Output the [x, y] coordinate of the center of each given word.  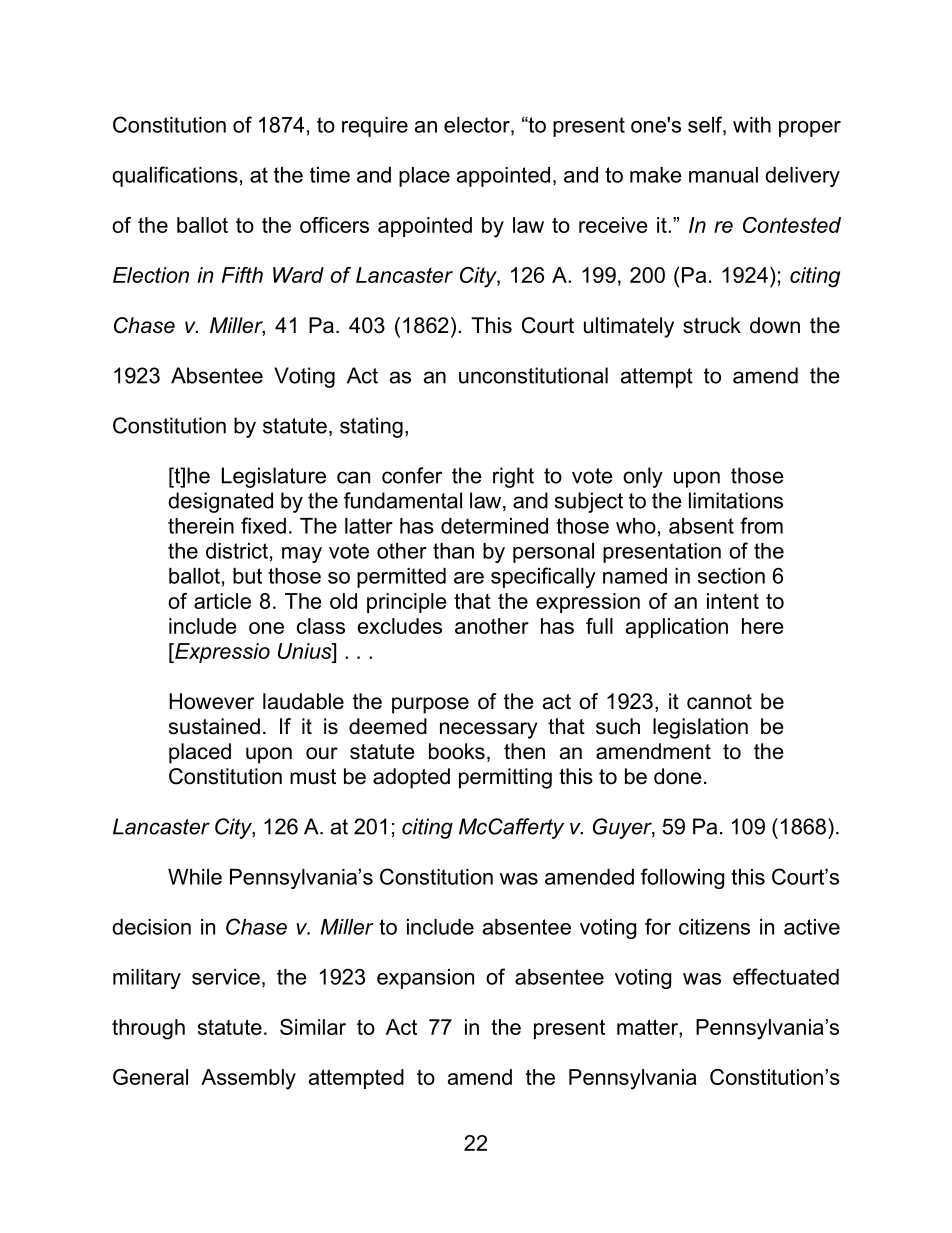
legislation [700, 728]
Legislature [274, 477]
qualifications [175, 176]
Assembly [248, 1079]
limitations [736, 500]
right [513, 477]
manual [723, 175]
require [375, 127]
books [457, 751]
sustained [214, 726]
